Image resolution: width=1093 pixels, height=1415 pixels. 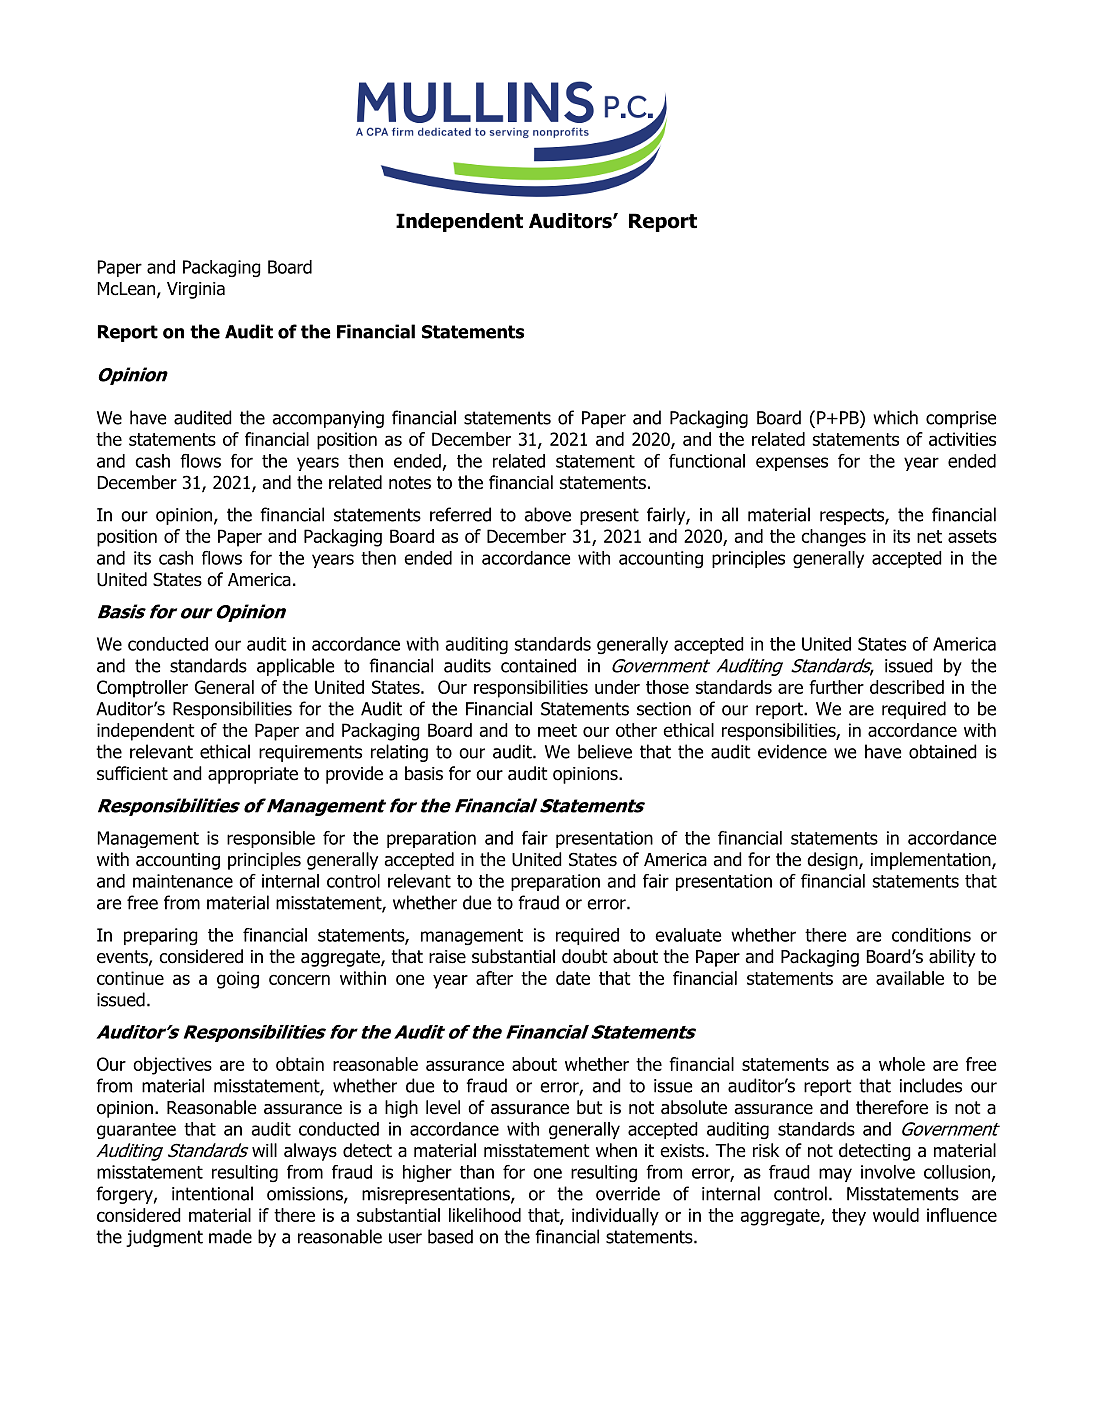 What do you see at coordinates (538, 665) in the document?
I see `contained` at bounding box center [538, 665].
